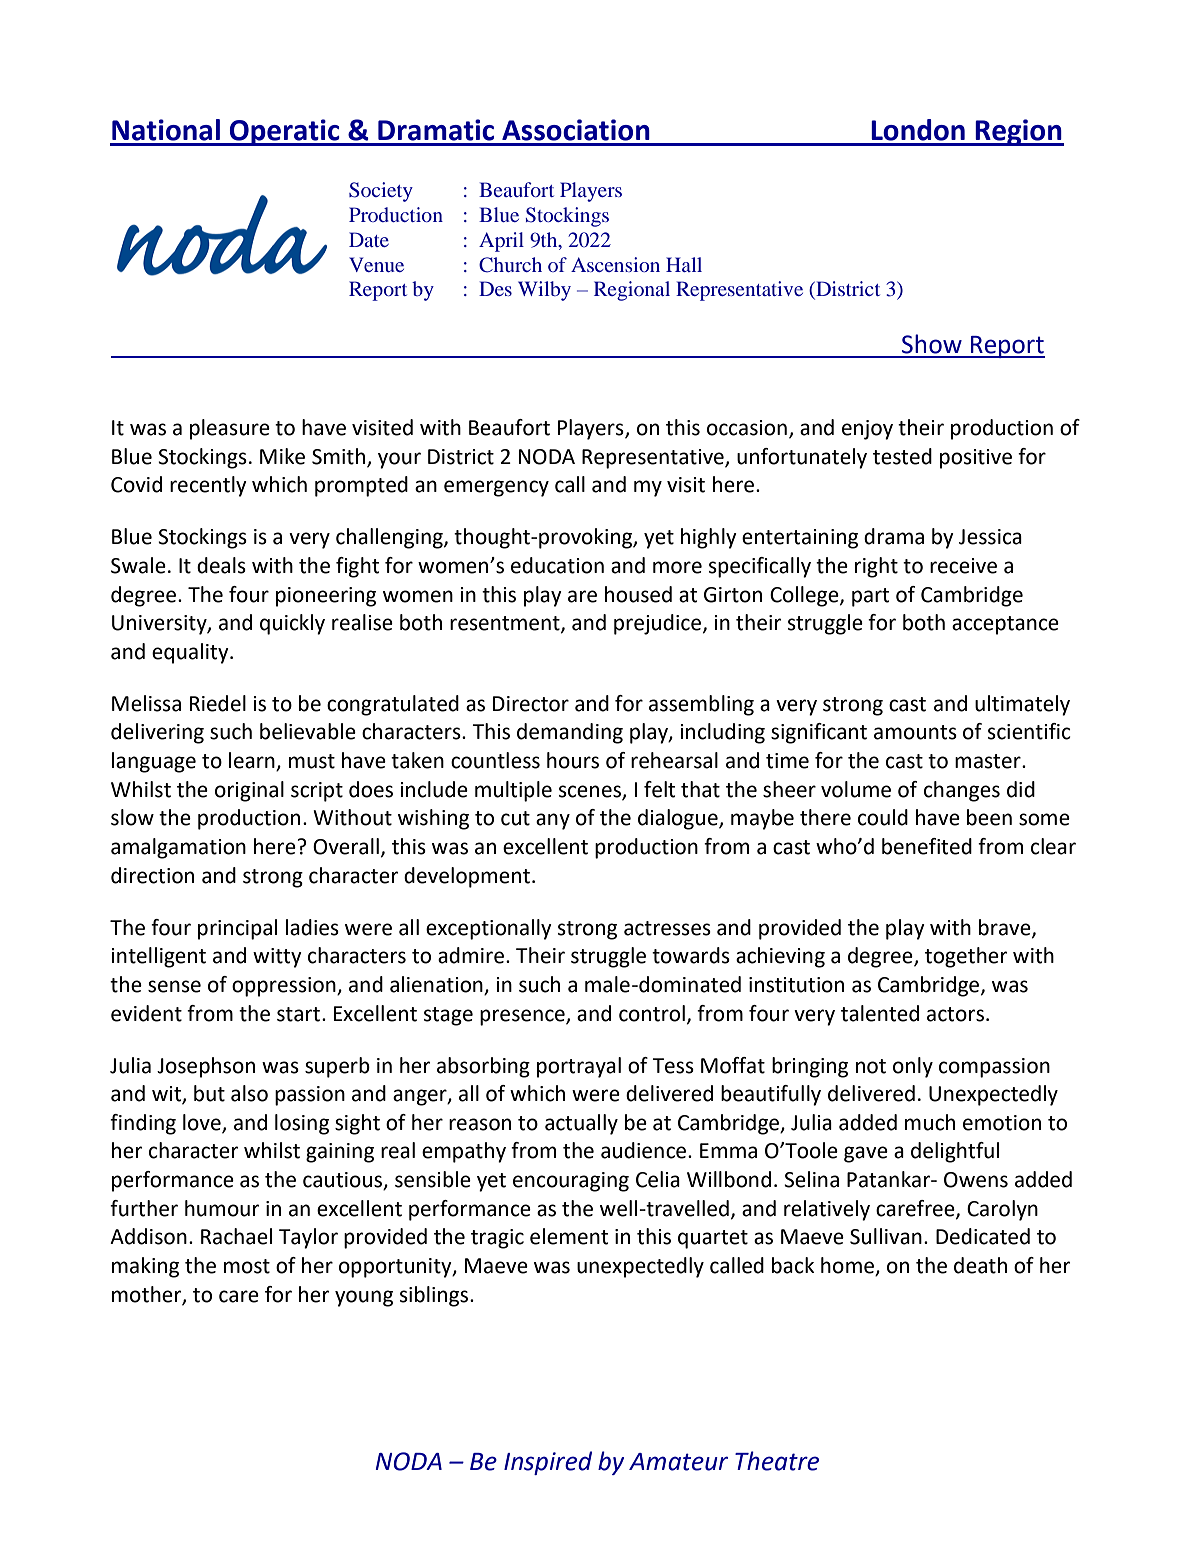 Image resolution: width=1195 pixels, height=1547 pixels. What do you see at coordinates (285, 132) in the screenshot?
I see `Operatic` at bounding box center [285, 132].
